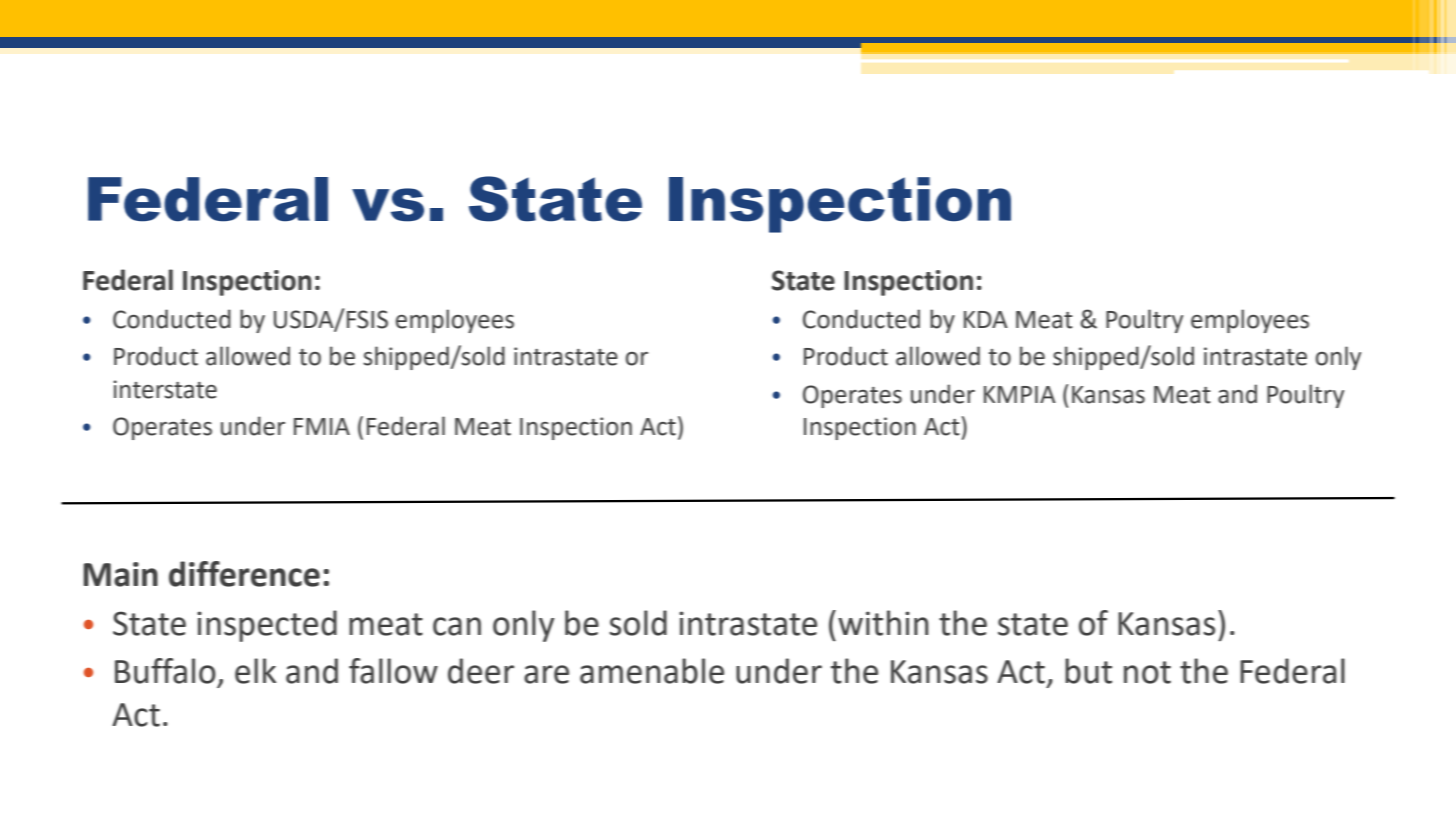 Image resolution: width=1456 pixels, height=819 pixels. What do you see at coordinates (267, 626) in the page?
I see `inspected` at bounding box center [267, 626].
